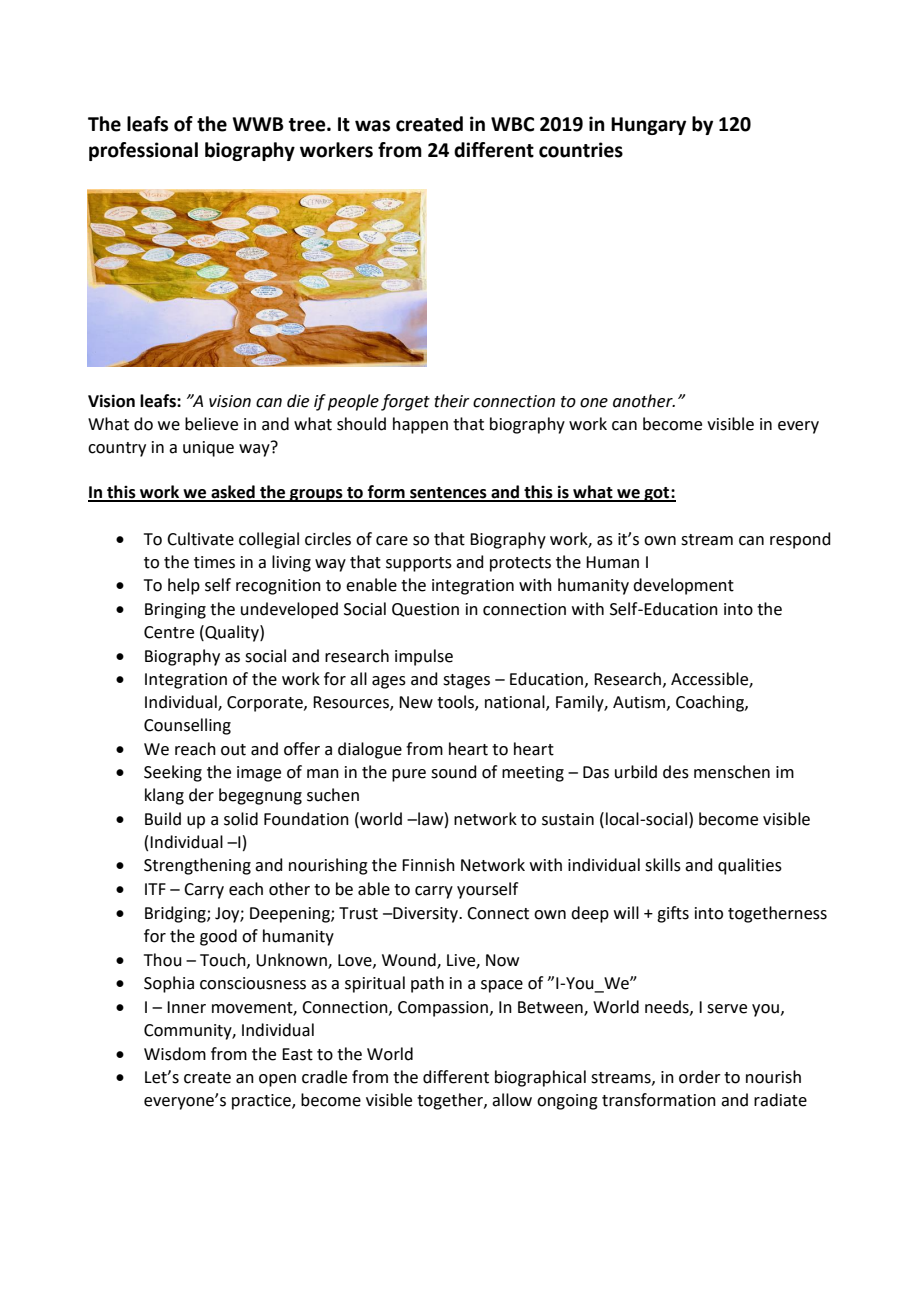  I want to click on professional, so click(143, 151).
